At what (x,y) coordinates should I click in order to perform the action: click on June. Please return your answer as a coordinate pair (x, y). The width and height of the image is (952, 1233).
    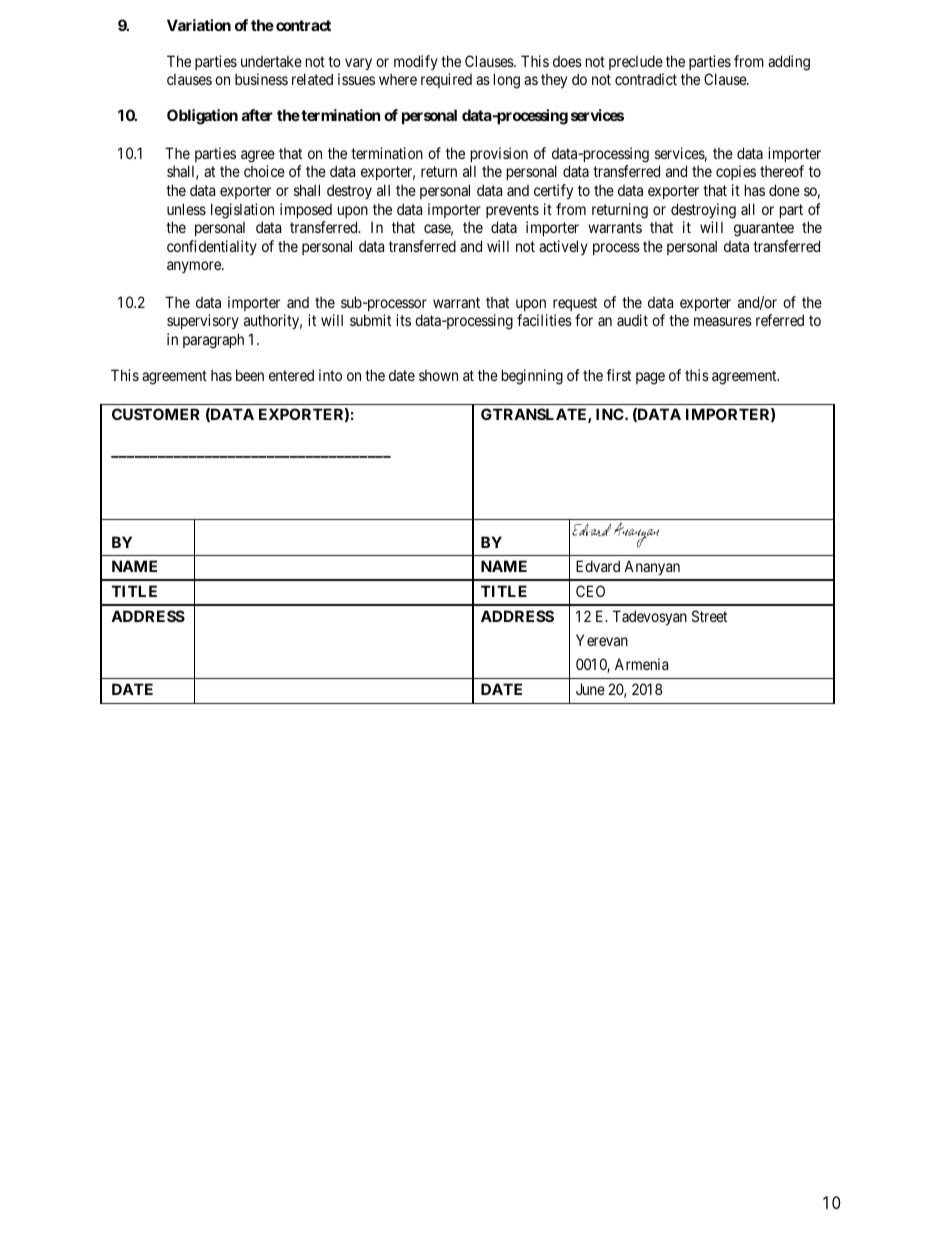
    Looking at the image, I should click on (590, 689).
